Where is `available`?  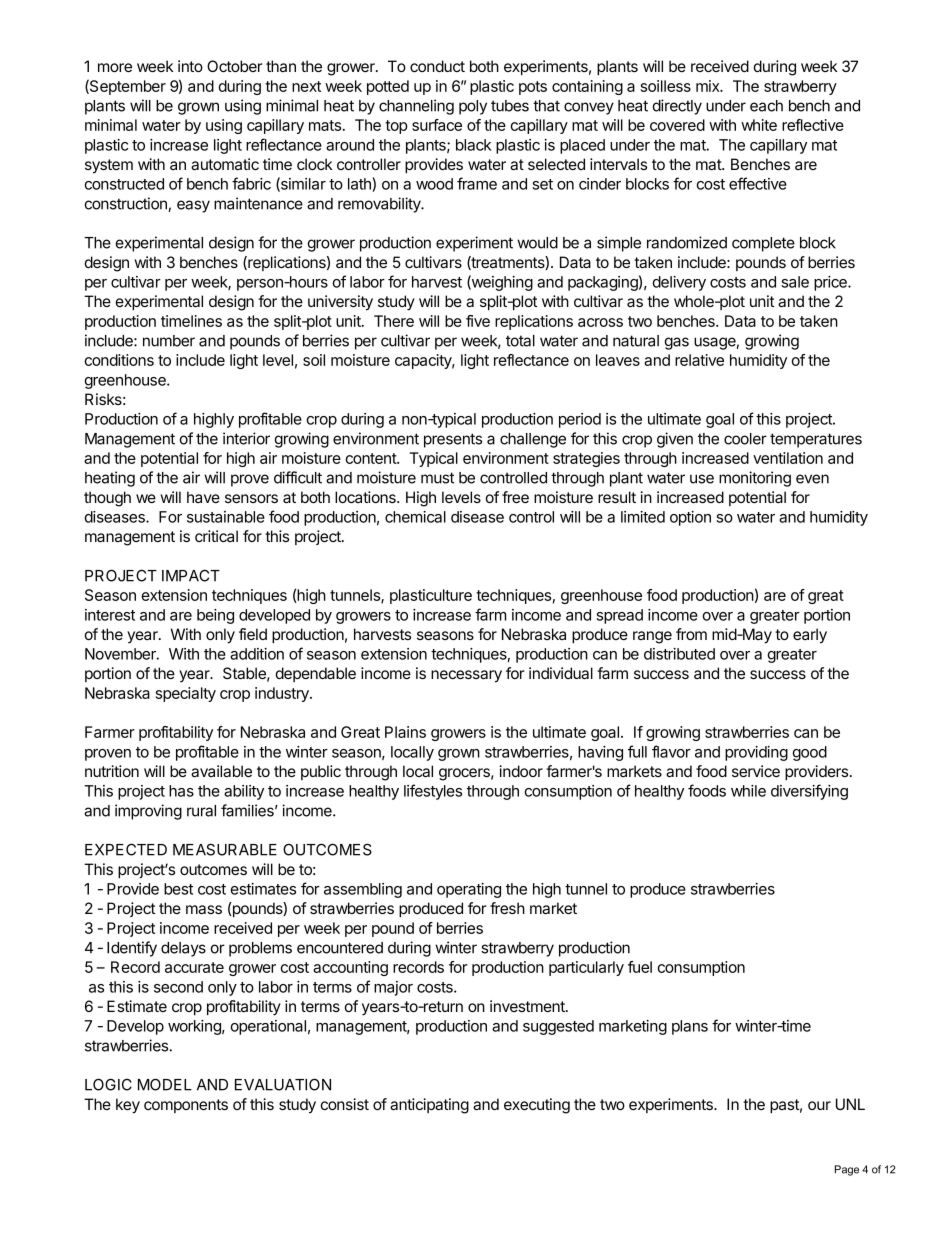
available is located at coordinates (221, 771).
